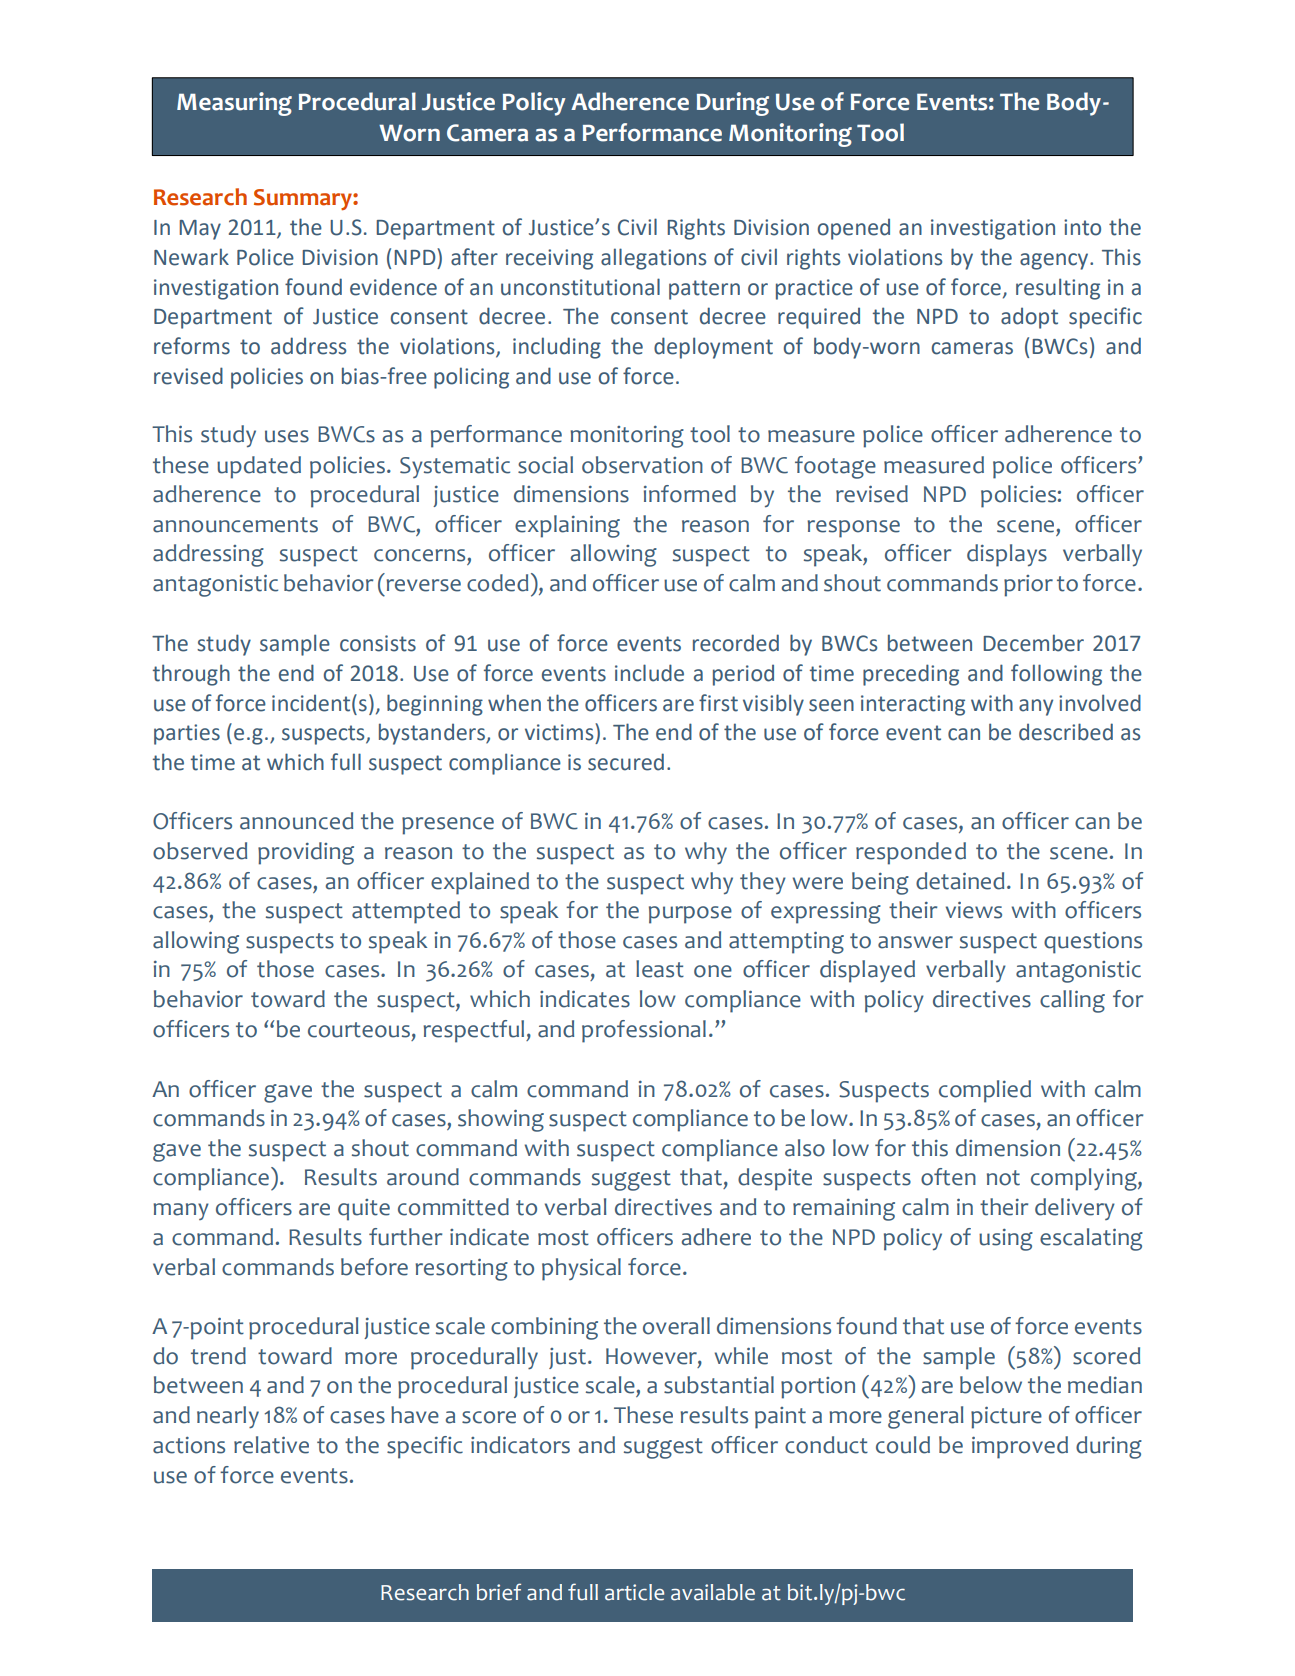  I want to click on prior, so click(1028, 586).
